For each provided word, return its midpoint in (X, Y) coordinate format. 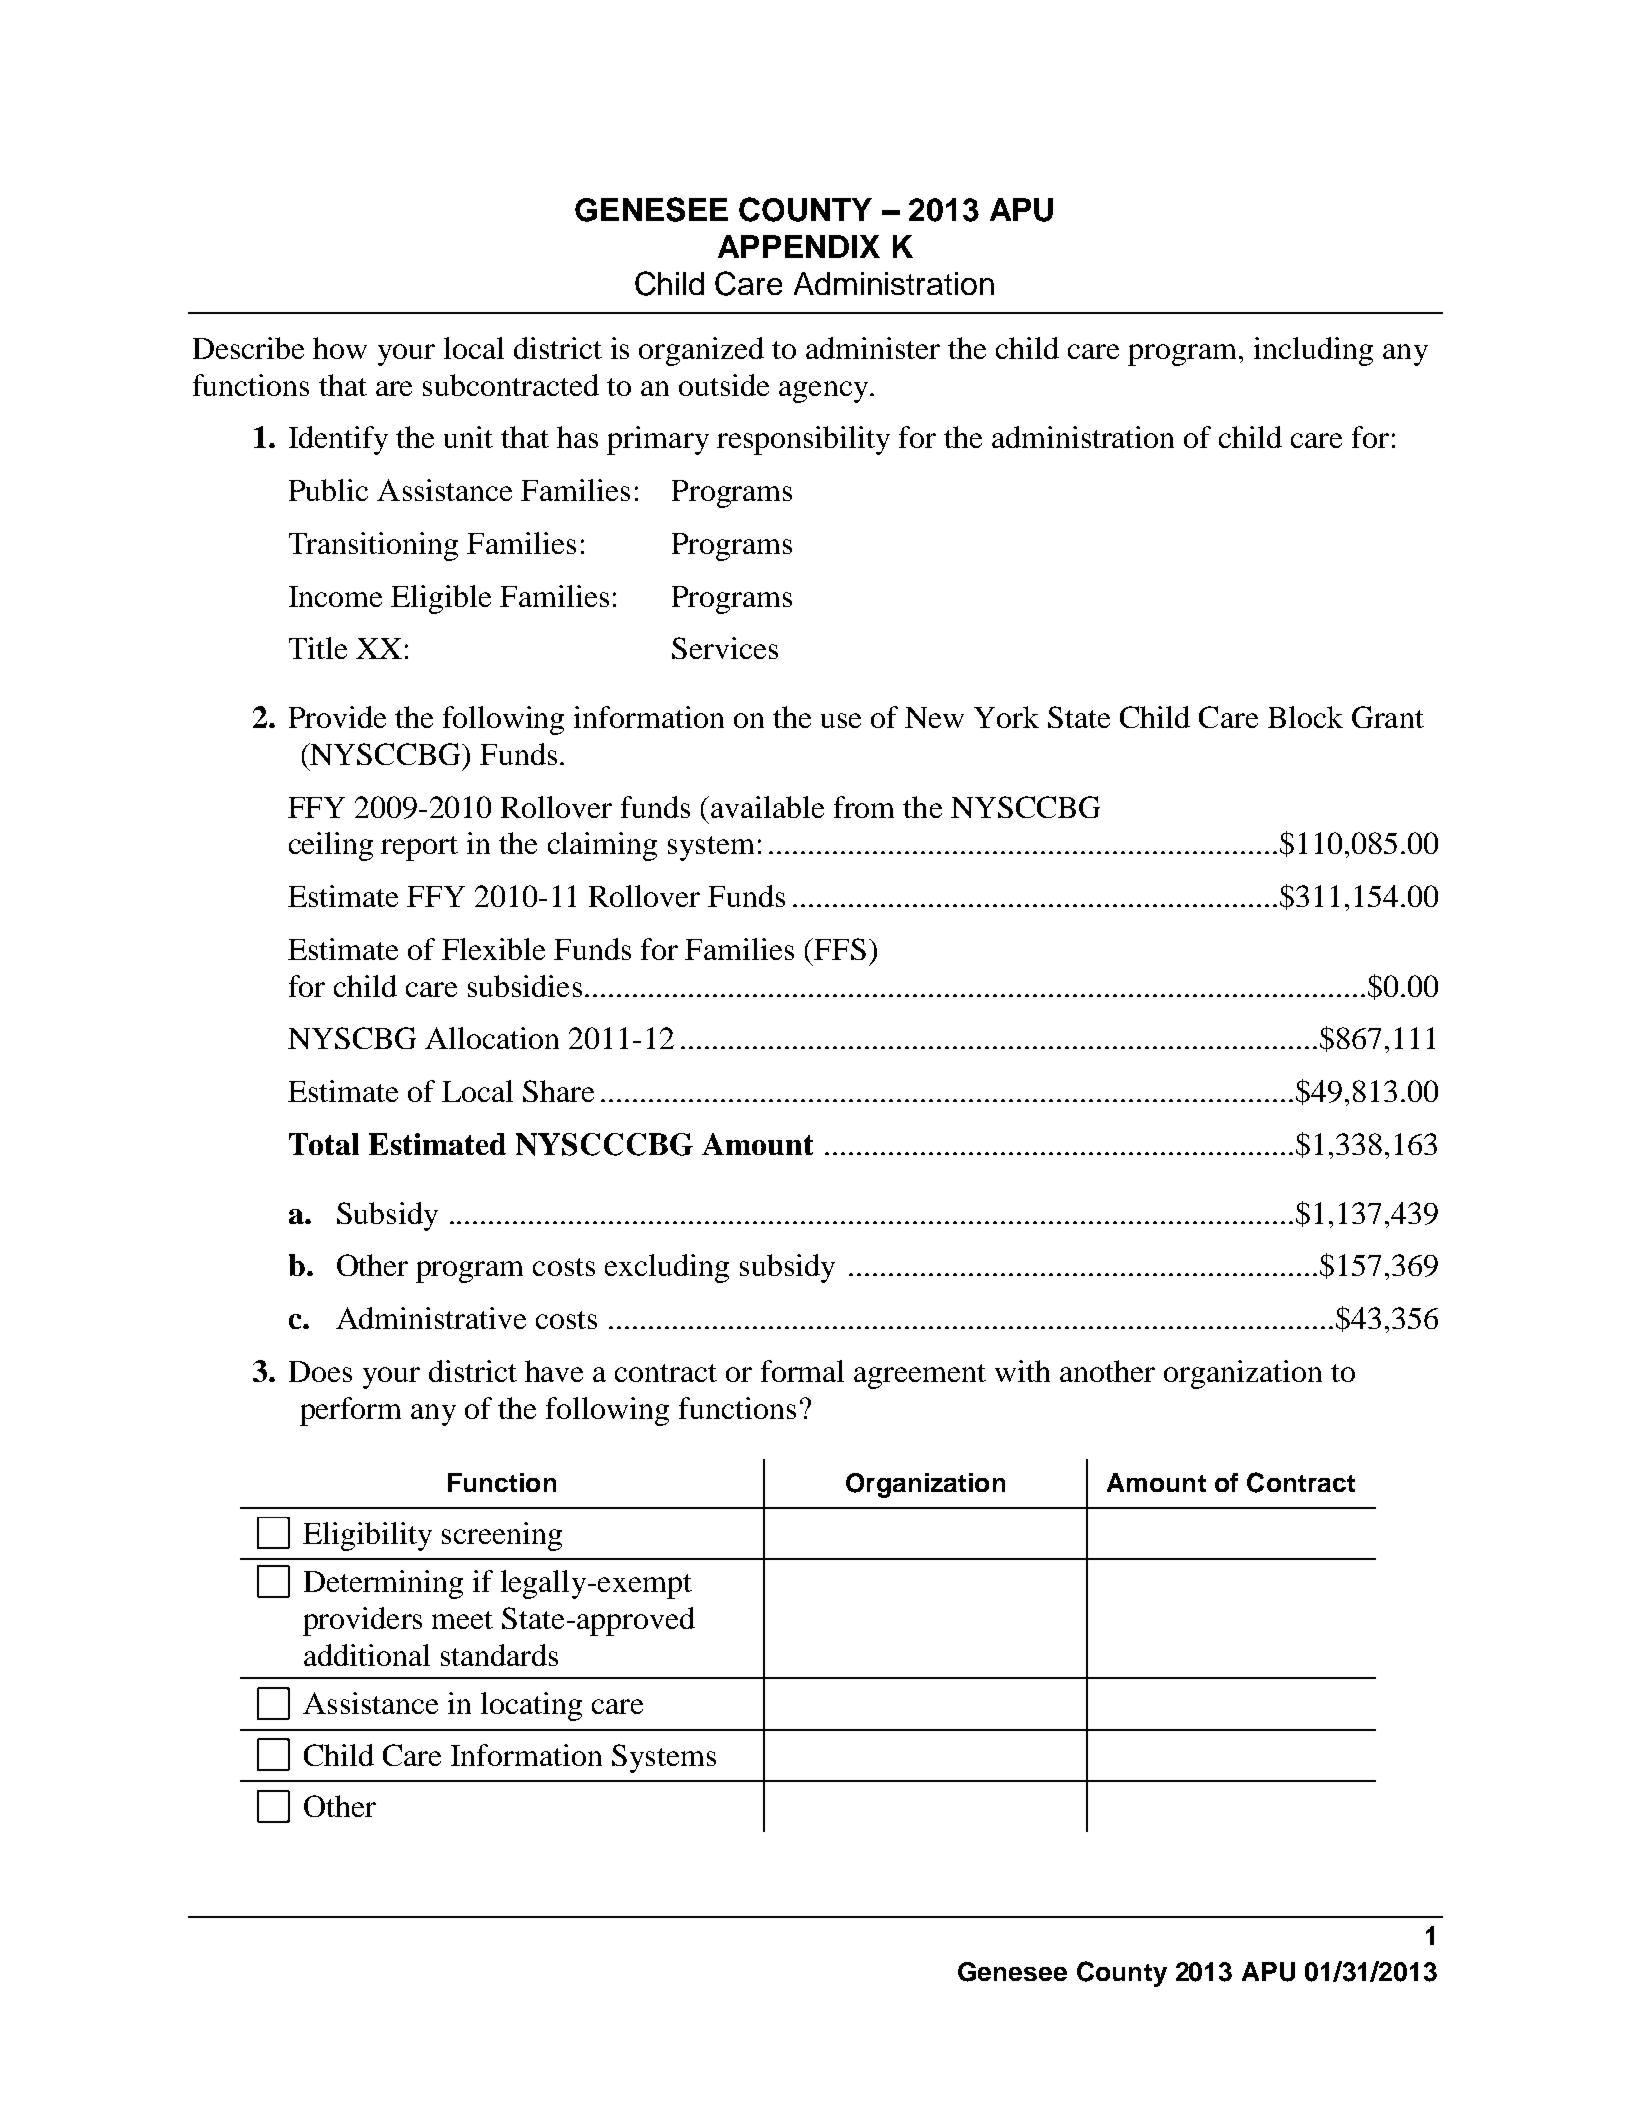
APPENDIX (799, 246)
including (1313, 351)
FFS (840, 949)
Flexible (493, 949)
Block (1305, 717)
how (340, 348)
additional (367, 1655)
